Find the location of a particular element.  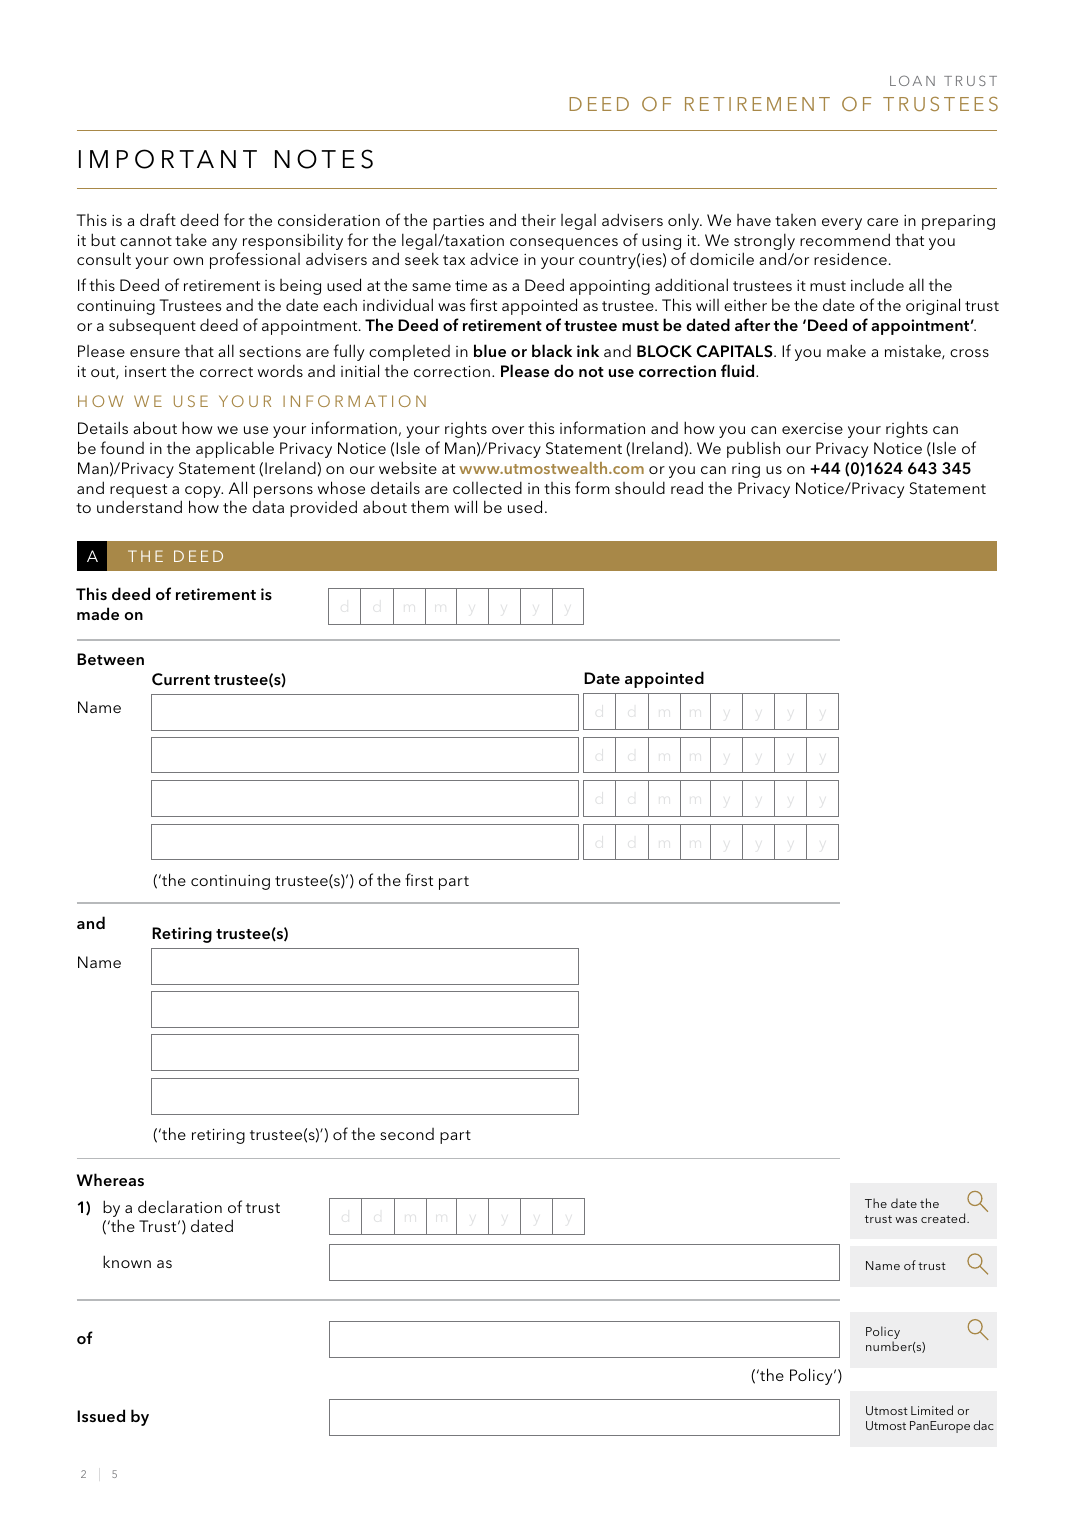

consequences is located at coordinates (564, 244).
